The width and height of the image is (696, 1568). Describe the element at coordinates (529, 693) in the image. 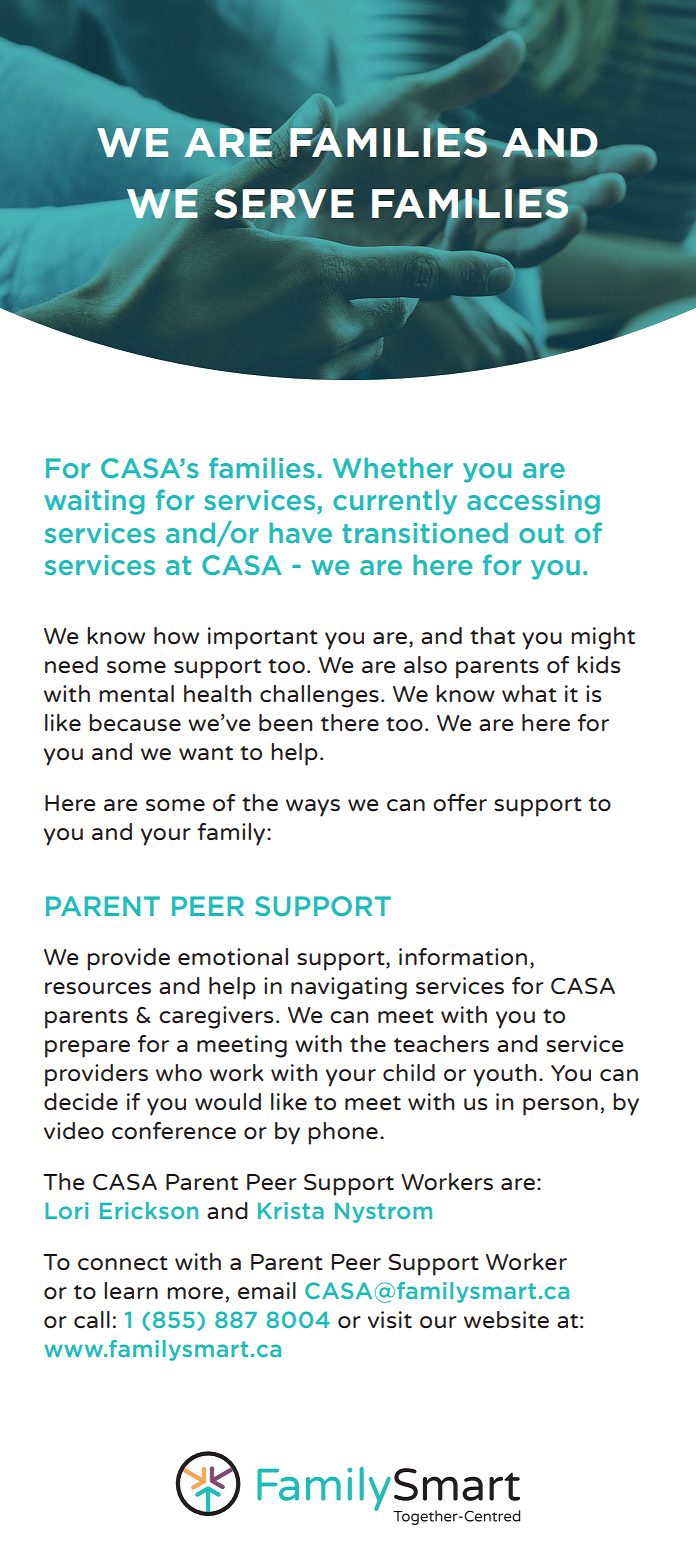

I see `what` at that location.
